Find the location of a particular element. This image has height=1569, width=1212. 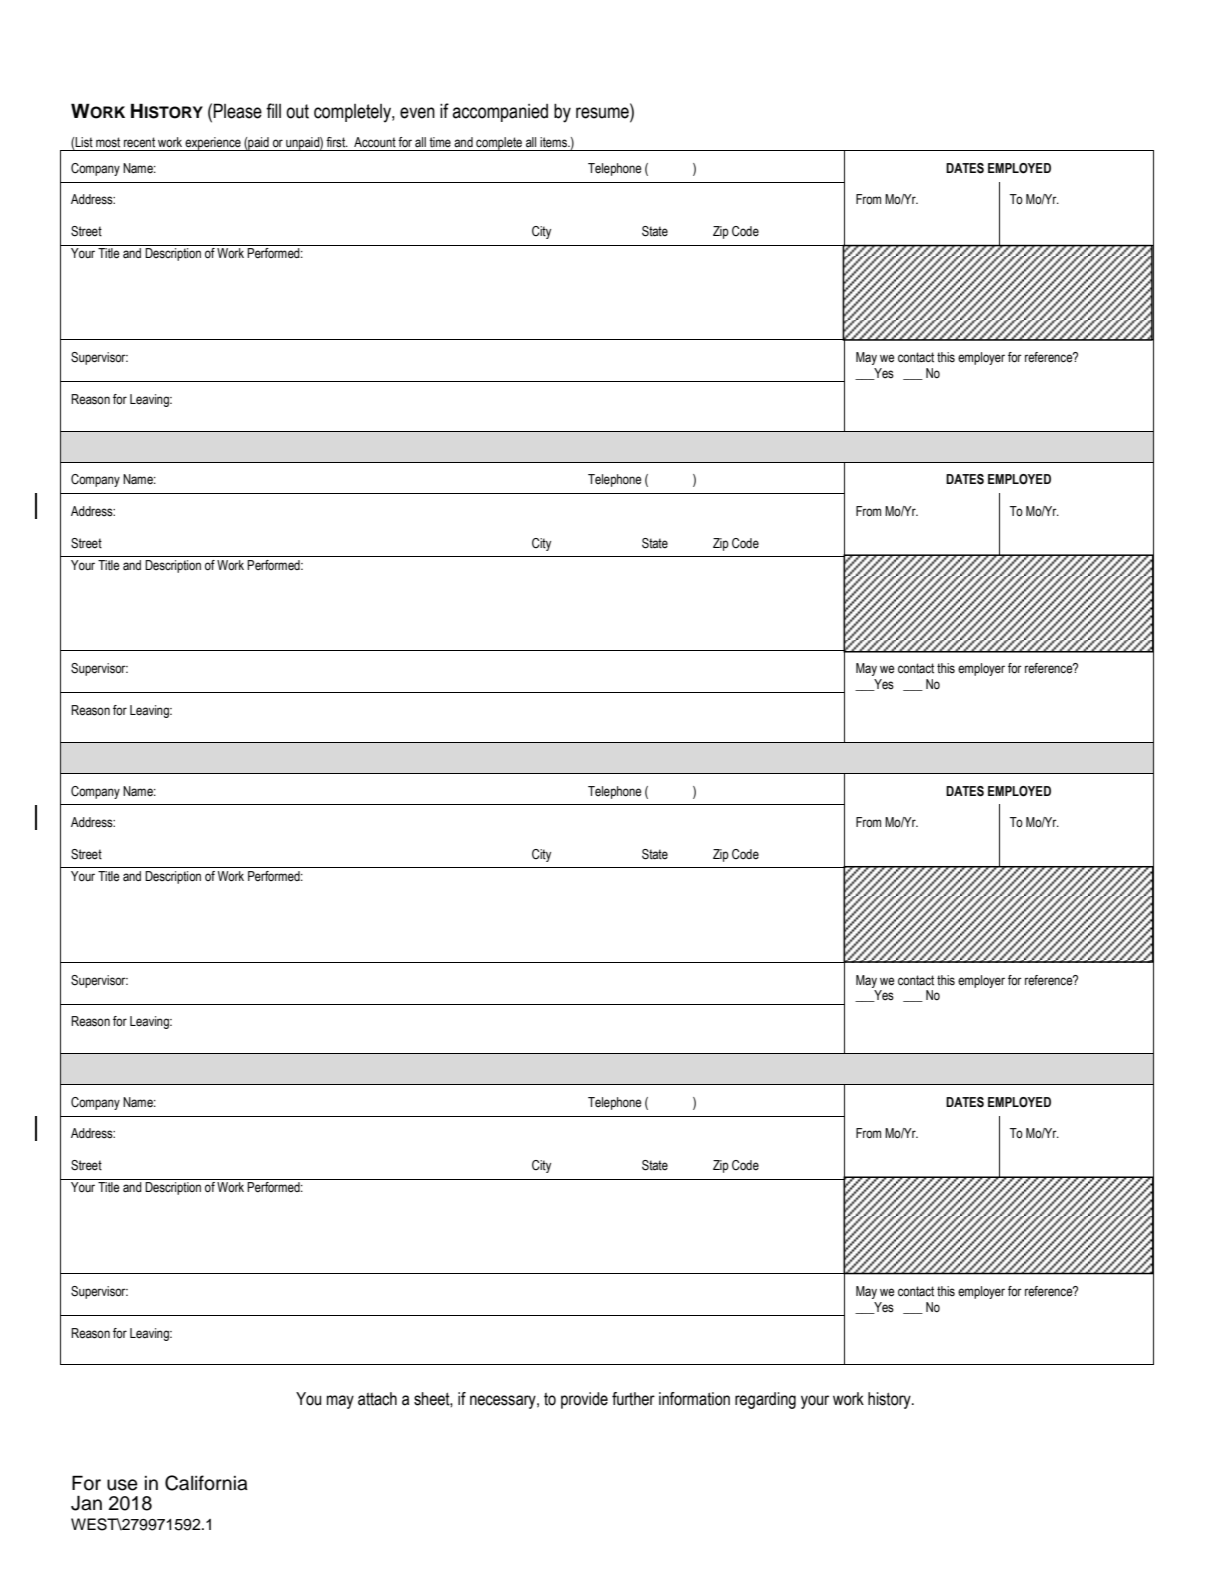

California is located at coordinates (206, 1483).
